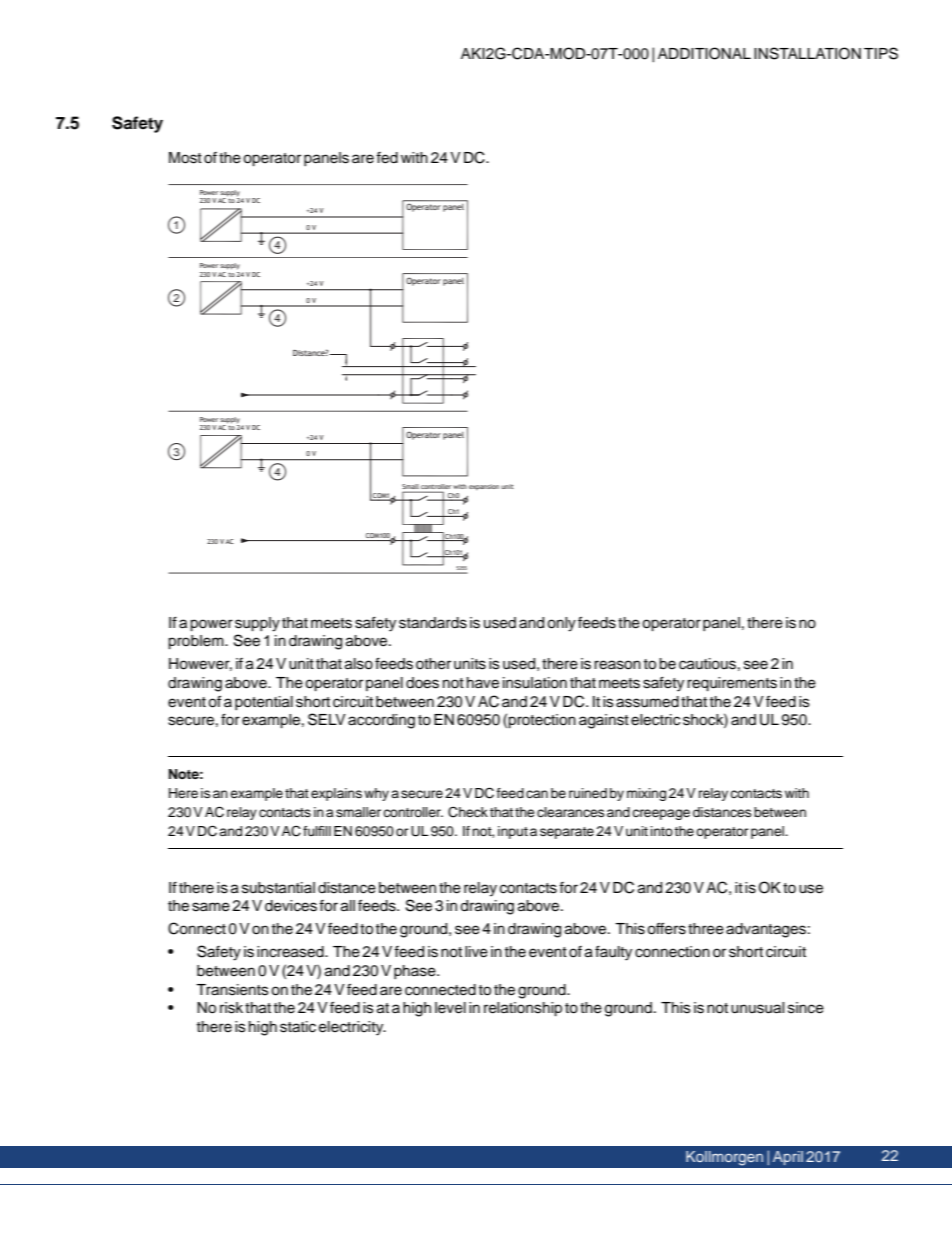 The width and height of the screenshot is (952, 1233). Describe the element at coordinates (788, 1158) in the screenshot. I see `April` at that location.
